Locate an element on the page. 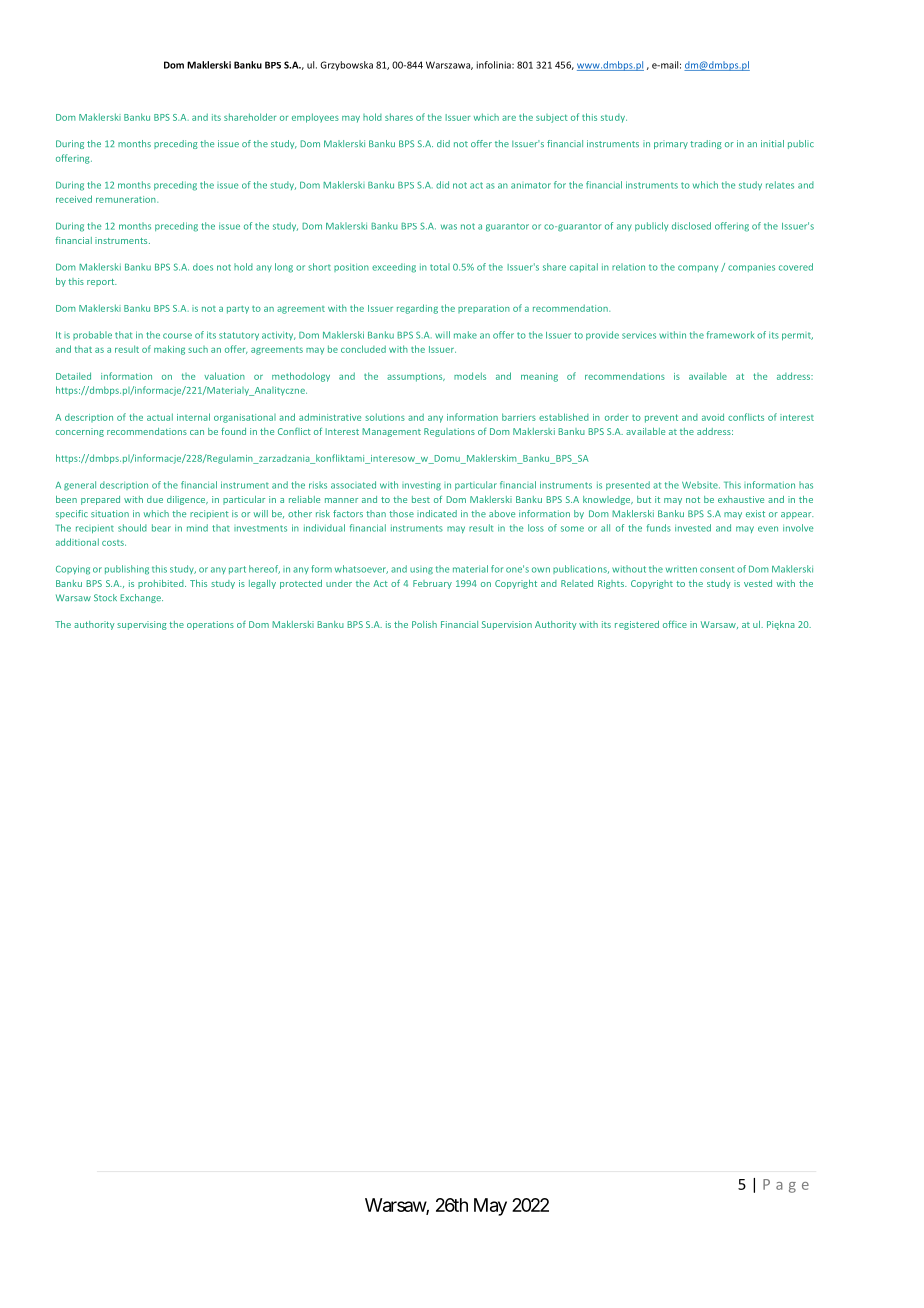  trading is located at coordinates (706, 144).
